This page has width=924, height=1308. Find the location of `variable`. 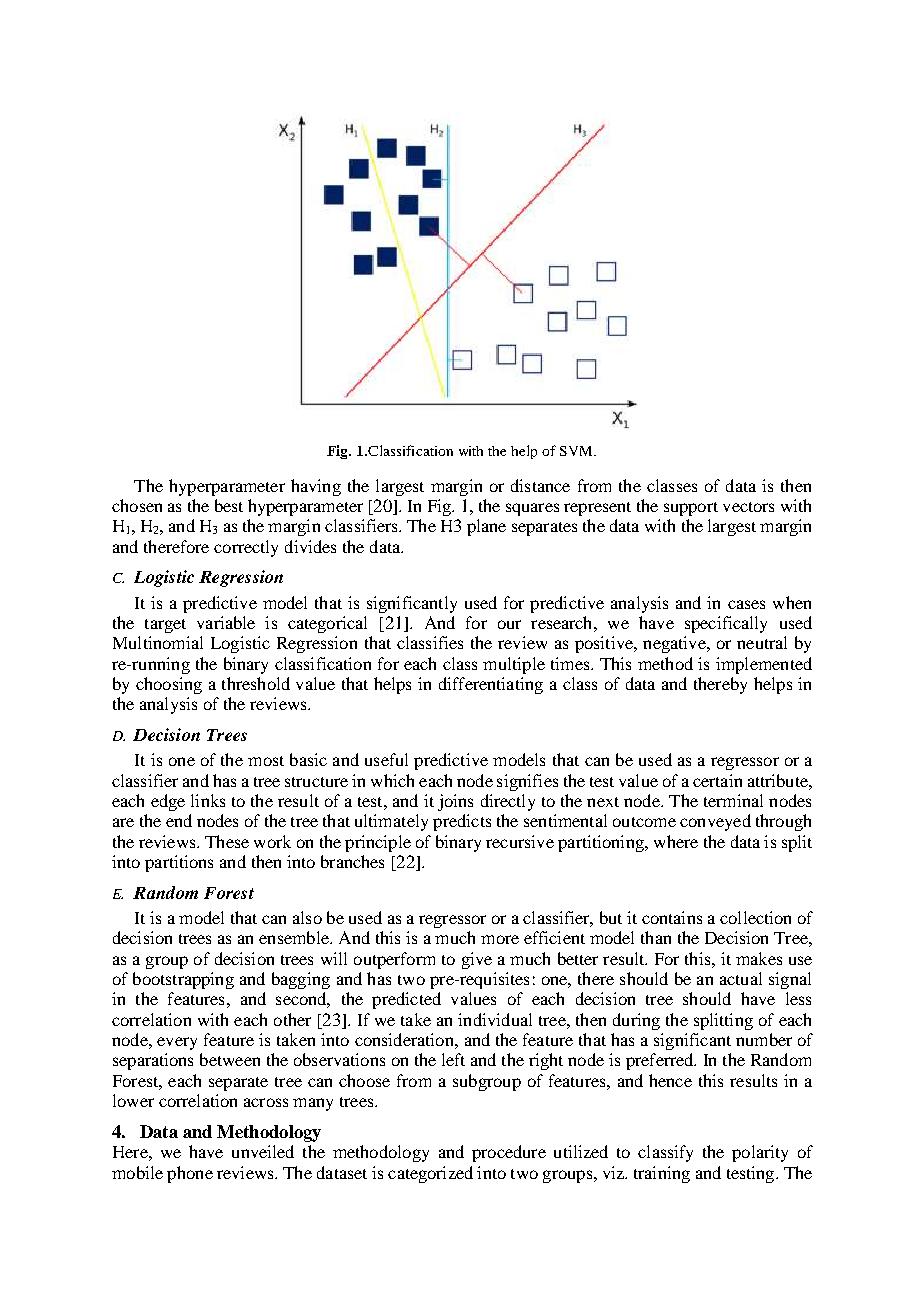

variable is located at coordinates (226, 622).
